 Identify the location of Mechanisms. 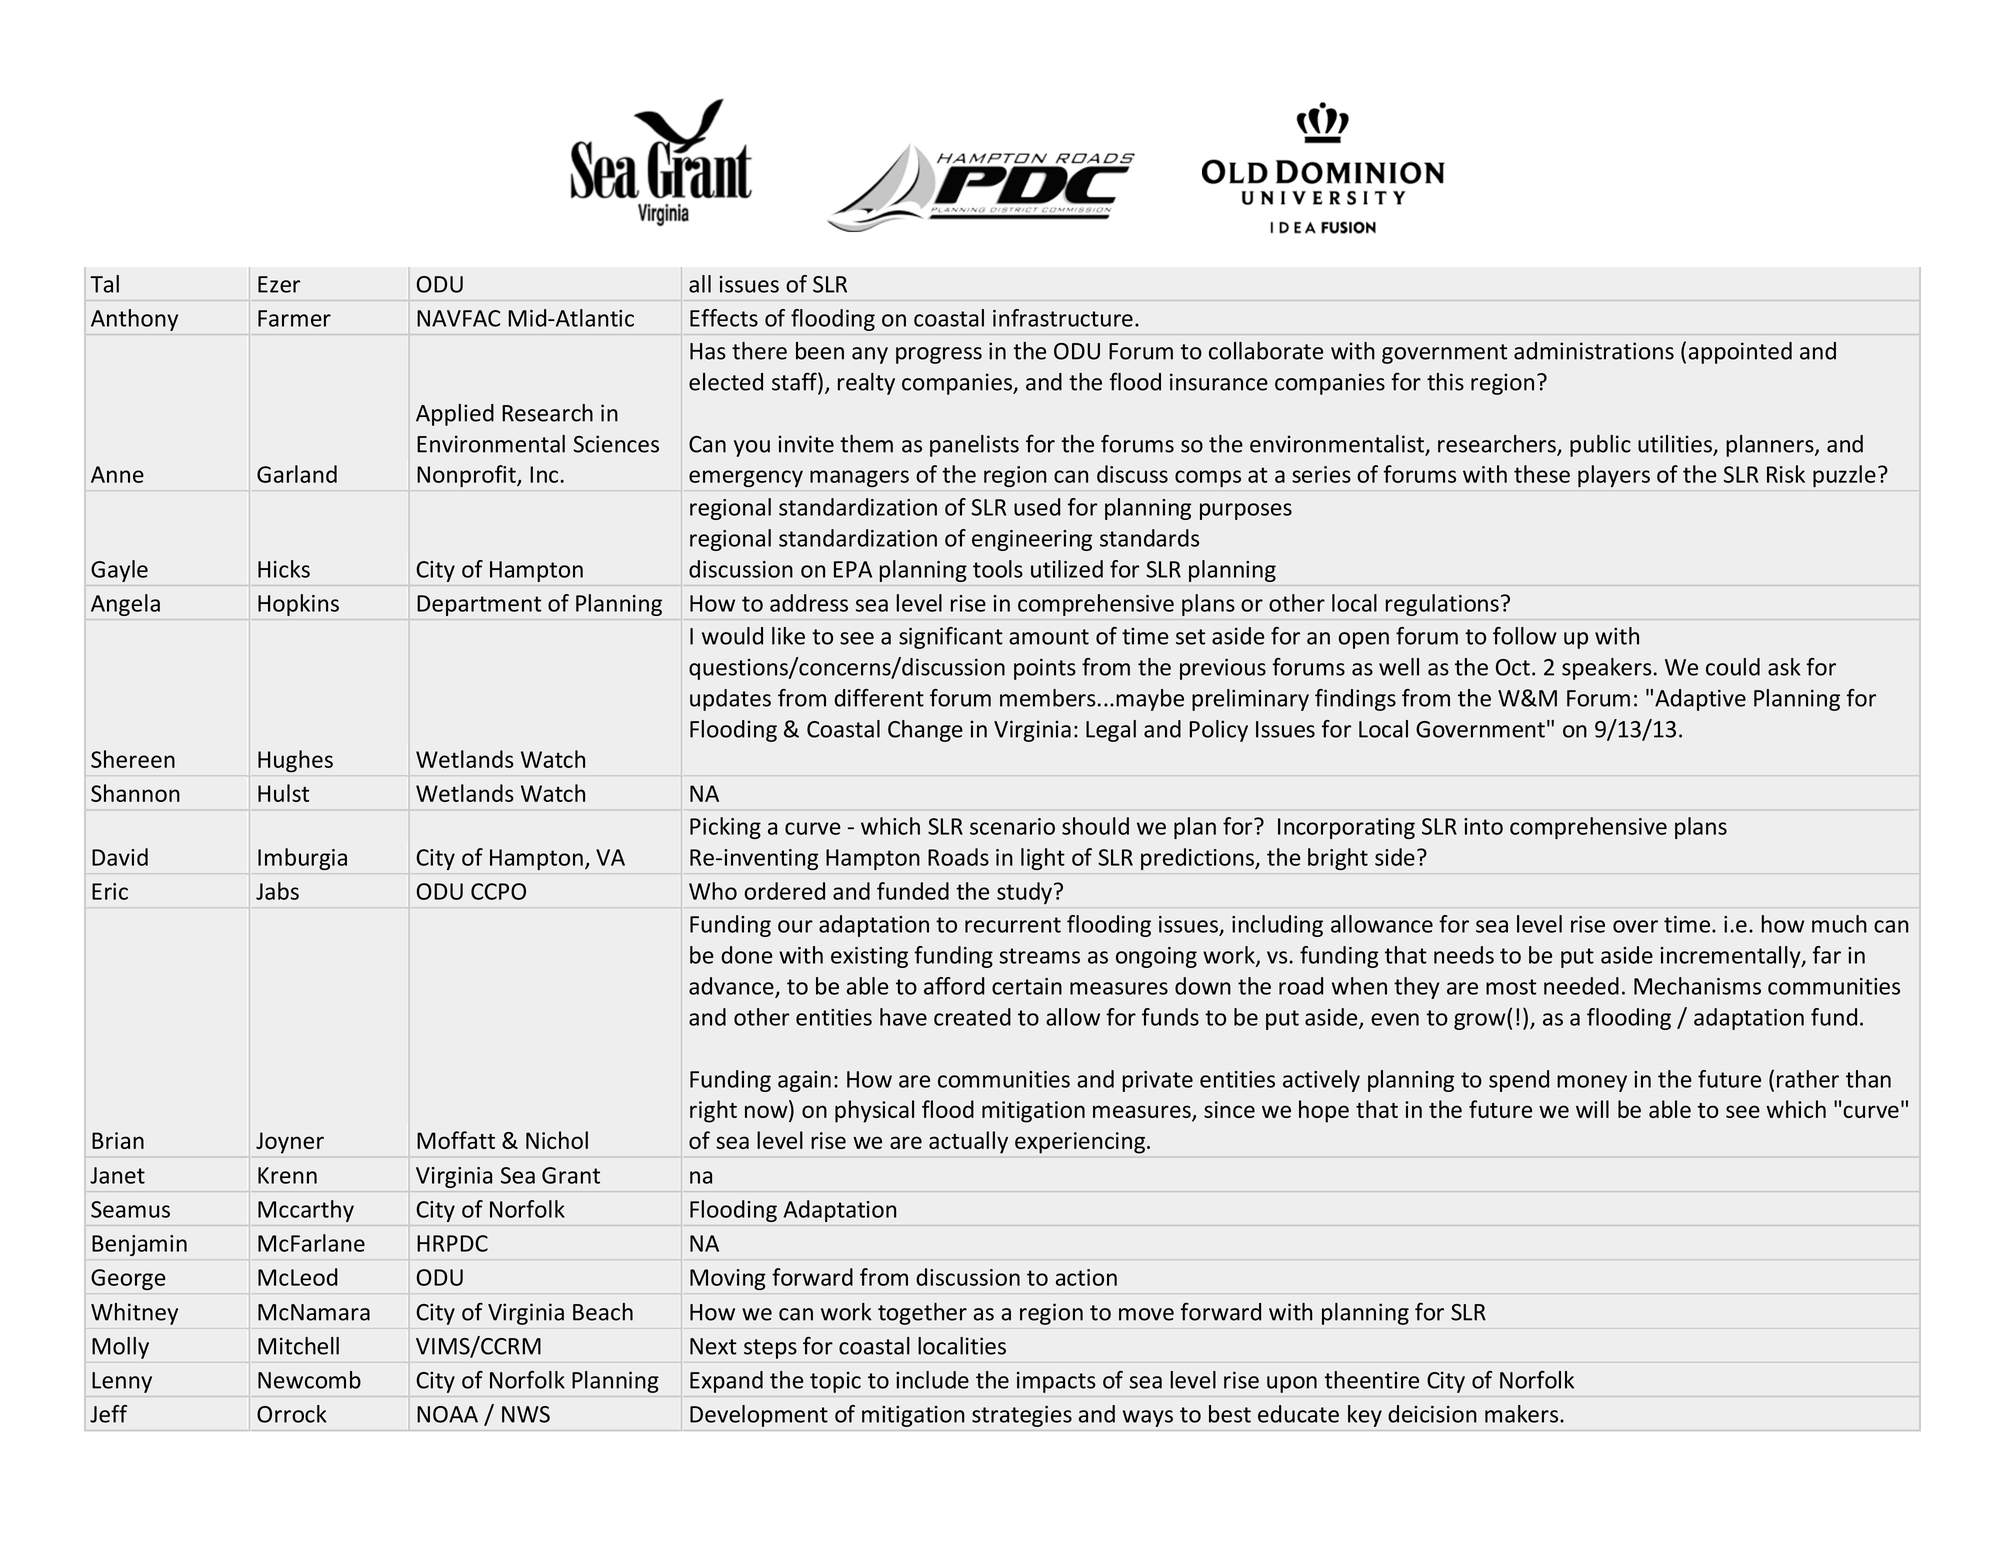
(1697, 986).
